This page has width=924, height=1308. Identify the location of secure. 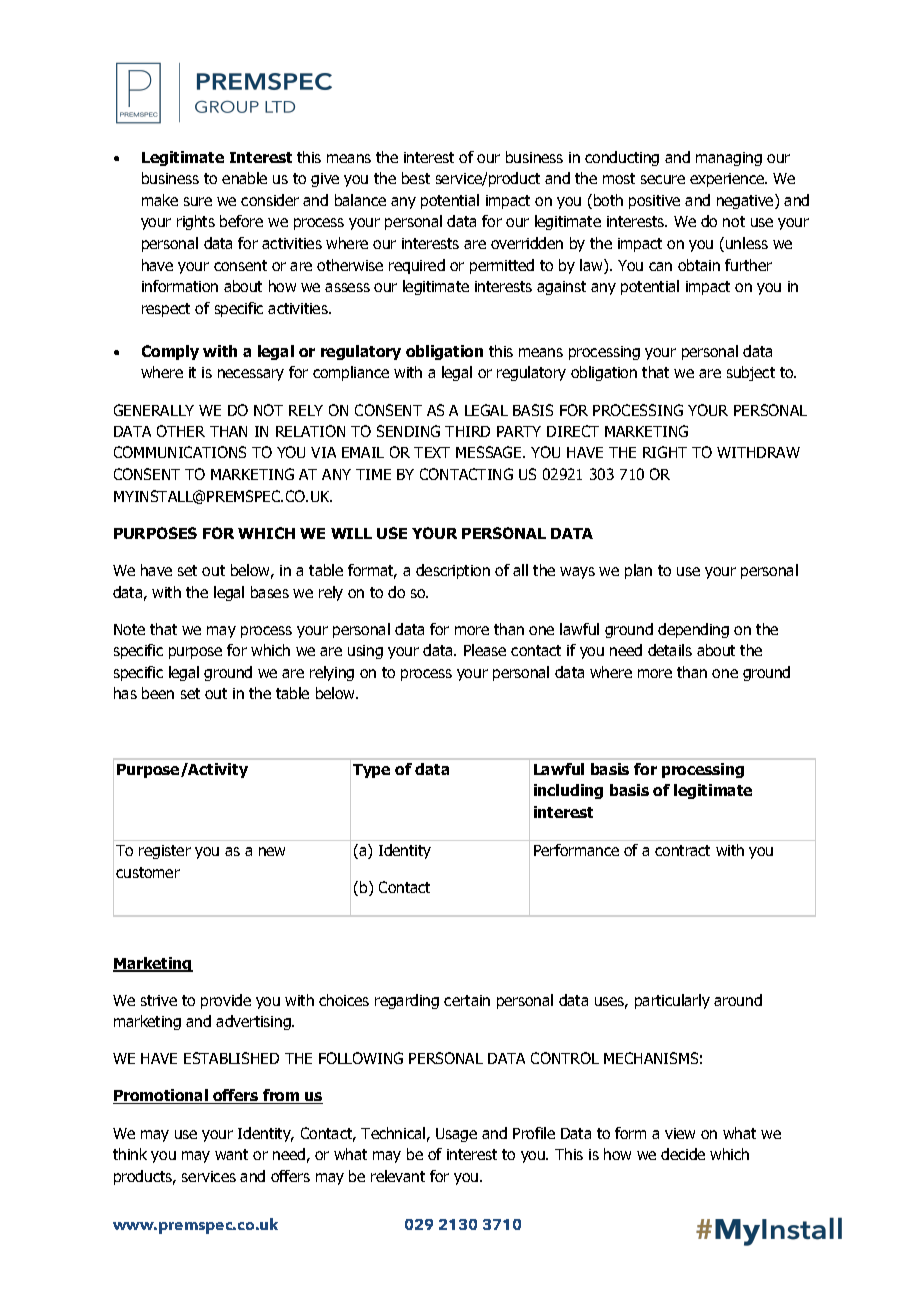
(663, 179).
